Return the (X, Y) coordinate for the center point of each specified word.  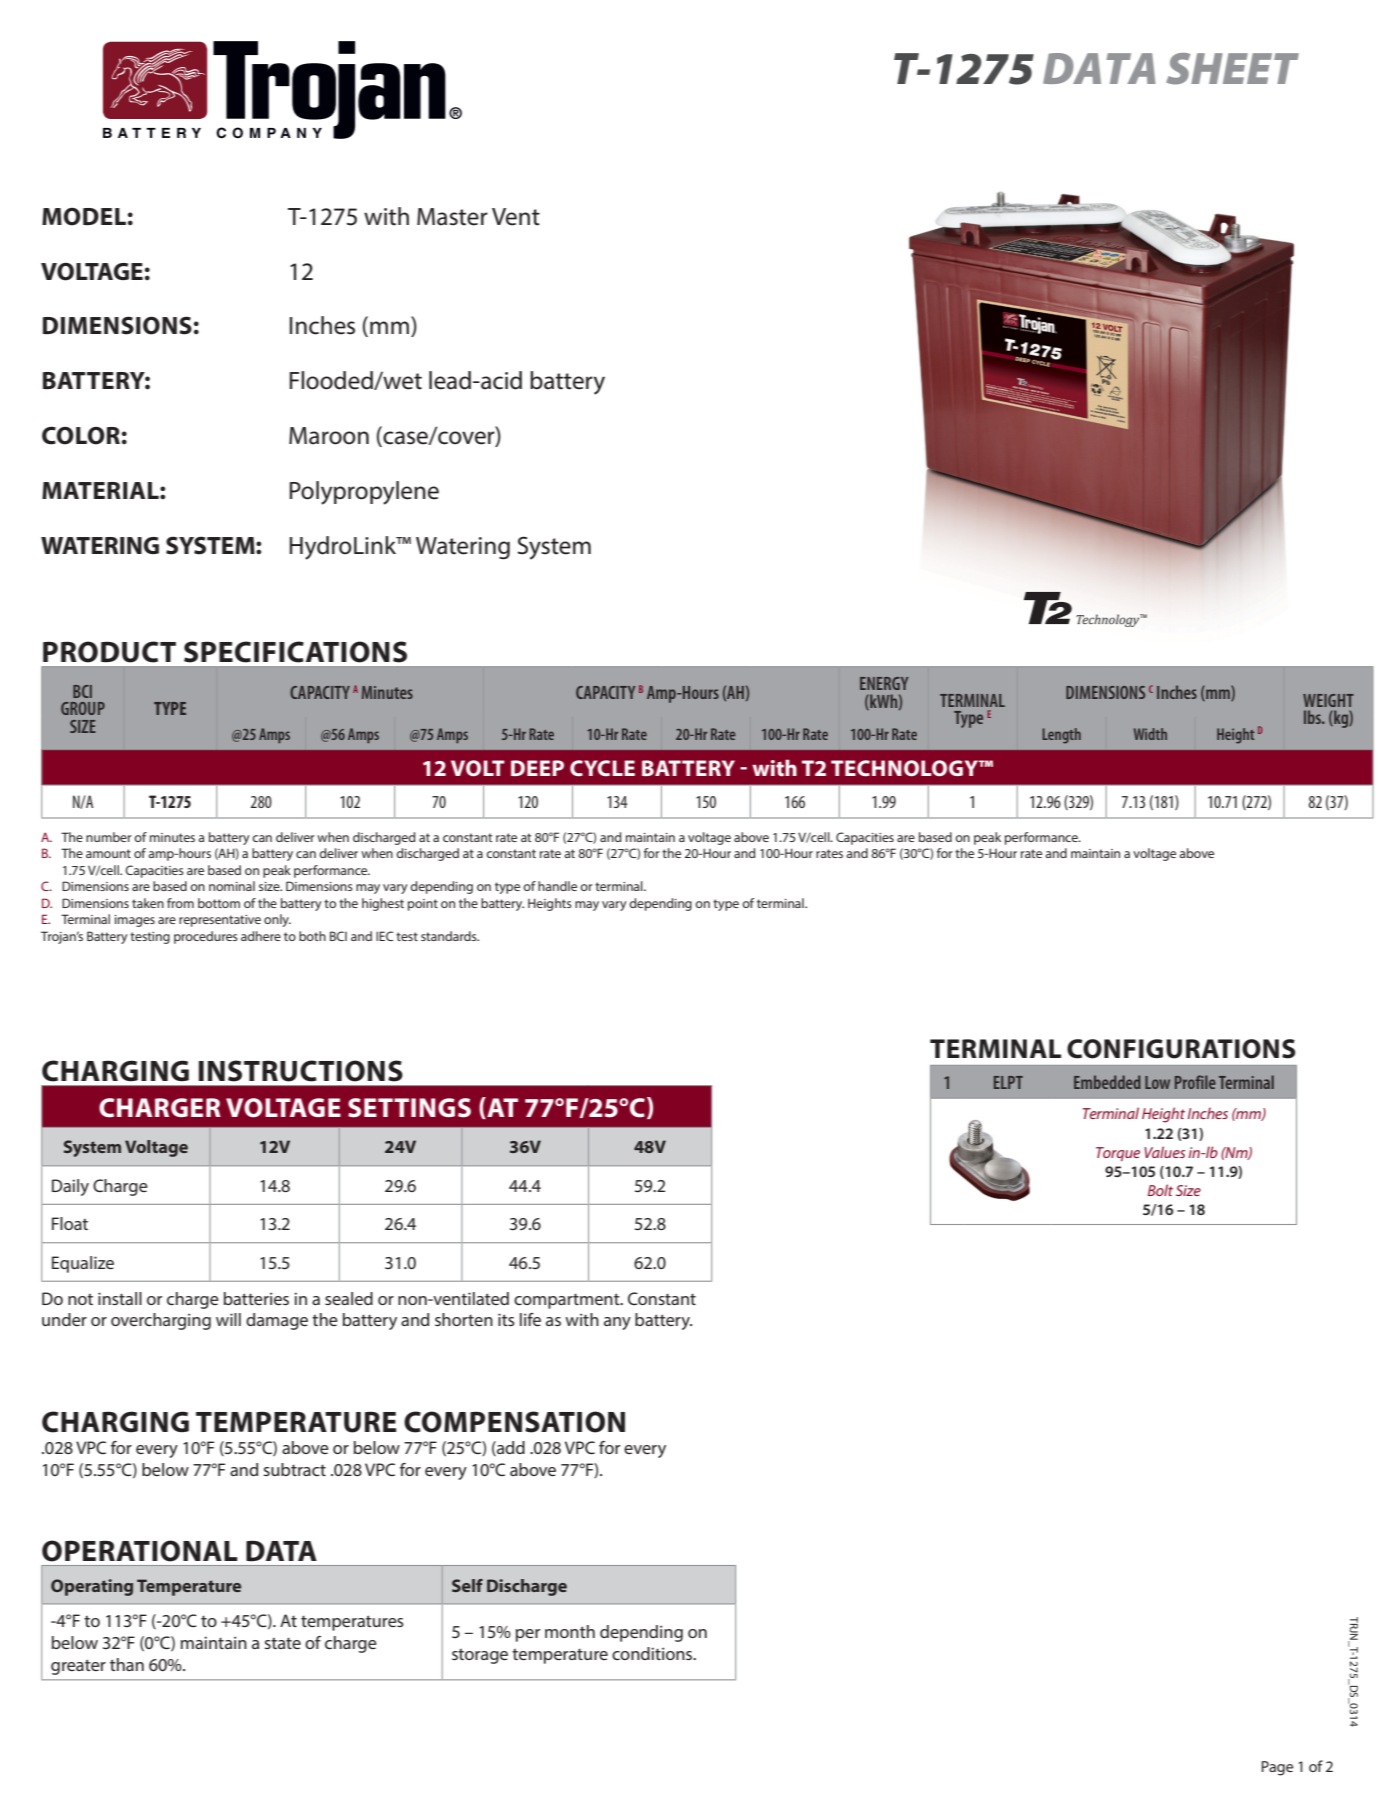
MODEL (84, 216)
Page (1277, 1768)
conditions (653, 1653)
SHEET (1232, 69)
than (127, 1664)
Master (452, 217)
